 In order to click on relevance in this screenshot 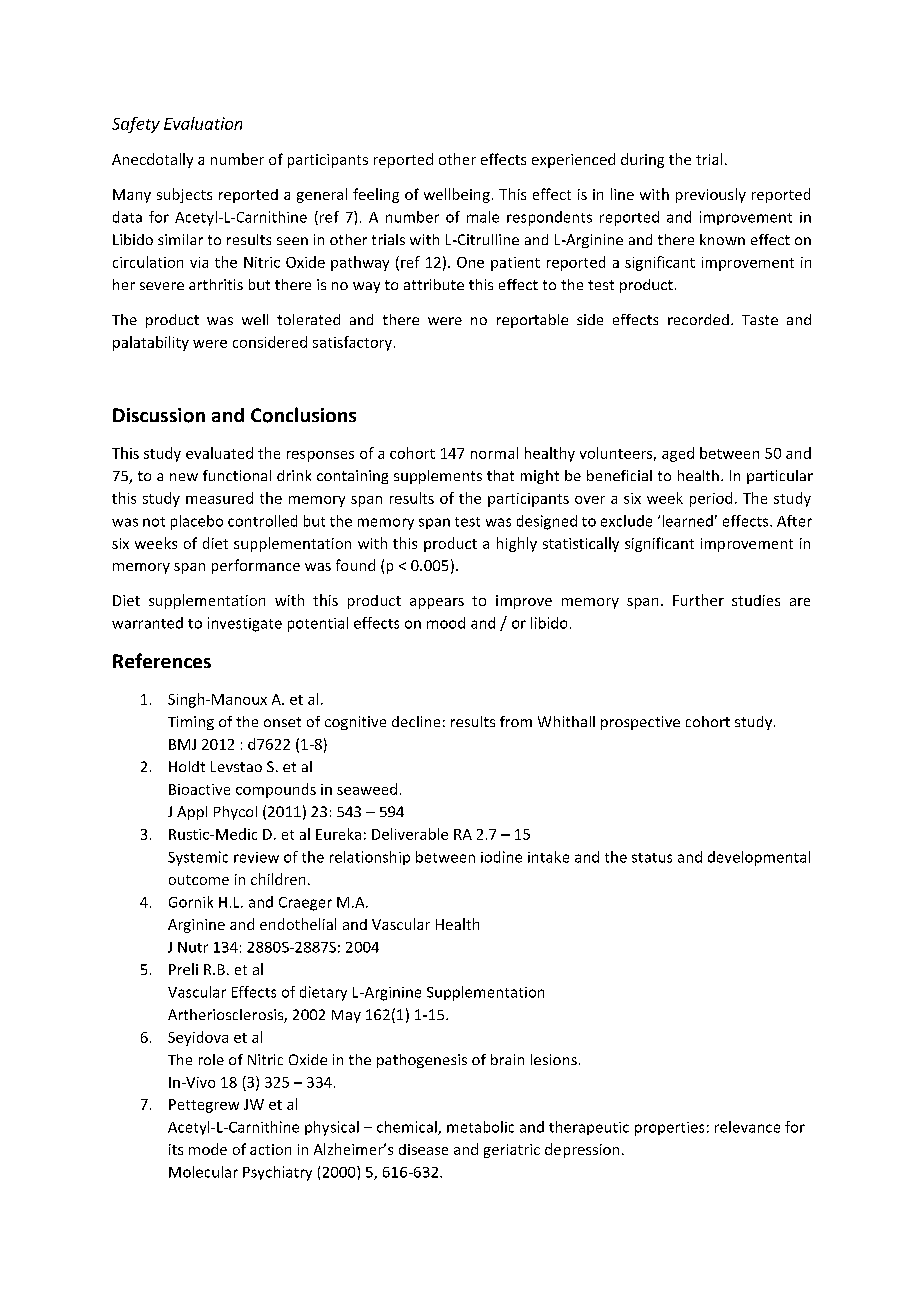, I will do `click(747, 1127)`.
